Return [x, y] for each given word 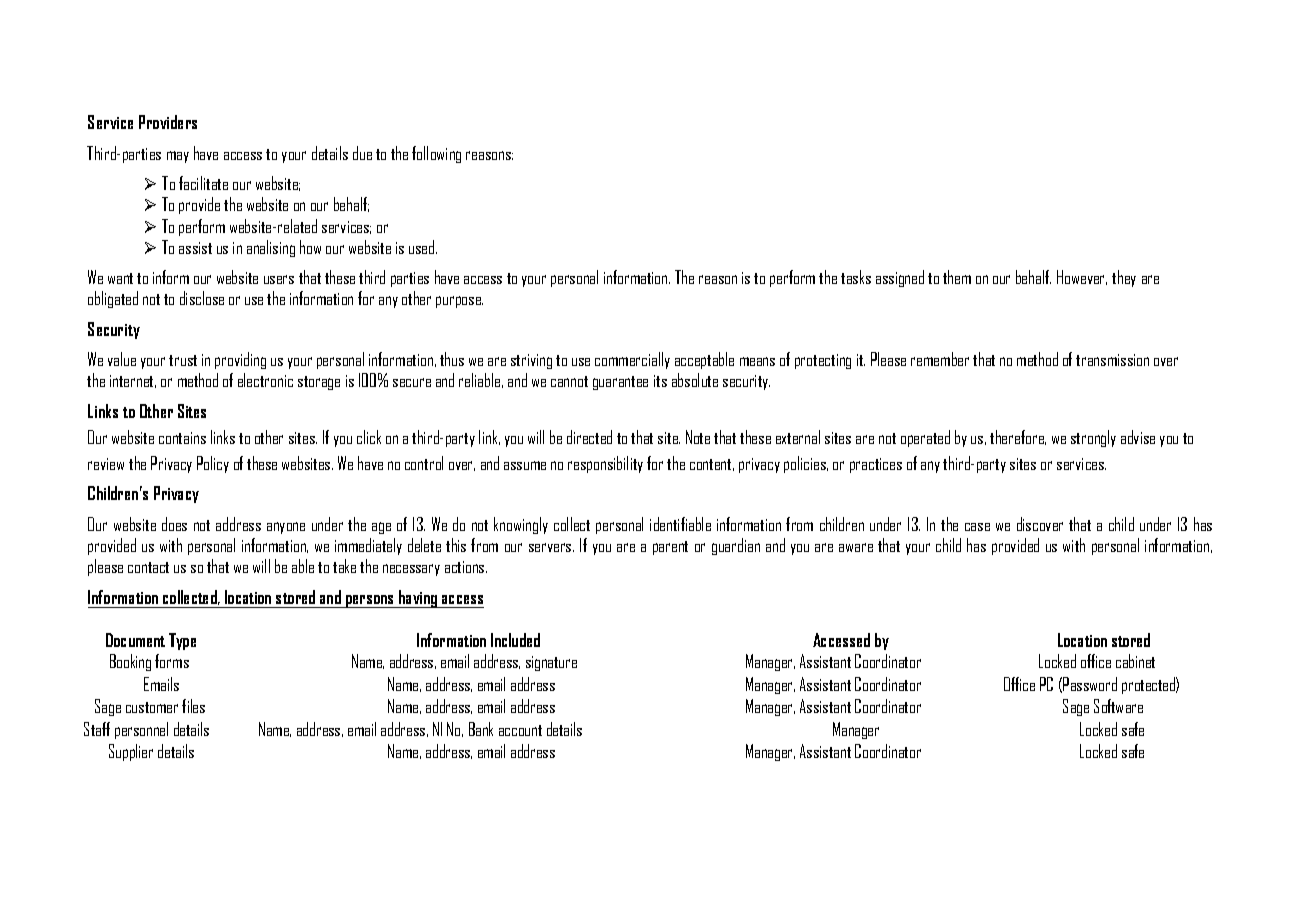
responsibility [605, 464]
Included [515, 640]
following [436, 154]
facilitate [203, 183]
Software [1118, 706]
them [957, 277]
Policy [213, 464]
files [193, 706]
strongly [1093, 438]
